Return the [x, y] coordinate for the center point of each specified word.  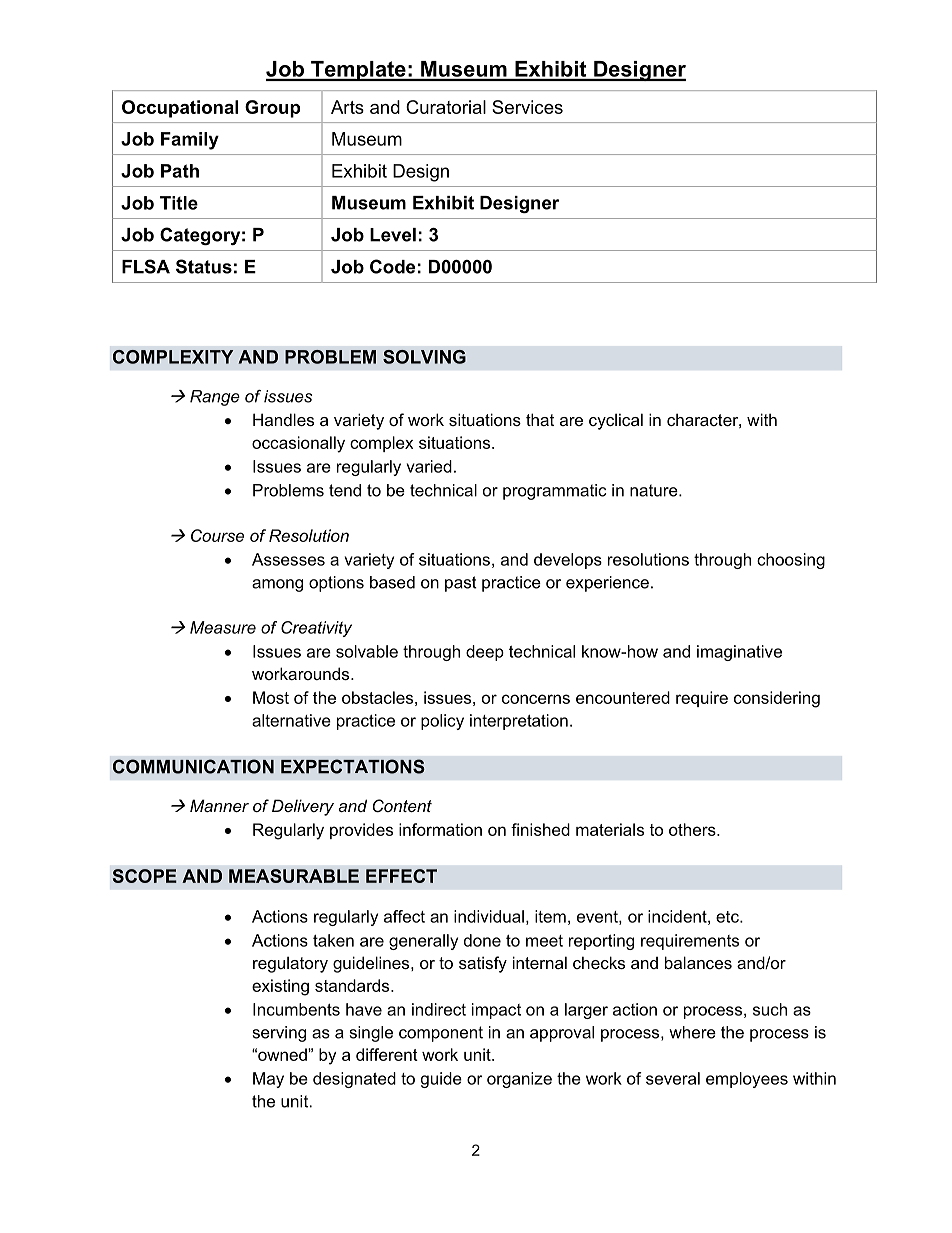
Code [392, 266]
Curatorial [446, 107]
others [693, 829]
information [440, 829]
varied [429, 466]
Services [527, 107]
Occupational [180, 109]
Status [204, 266]
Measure [223, 627]
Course [217, 535]
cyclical [616, 421]
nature [655, 490]
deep [485, 653]
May [268, 1080]
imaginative [739, 653]
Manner [219, 805]
